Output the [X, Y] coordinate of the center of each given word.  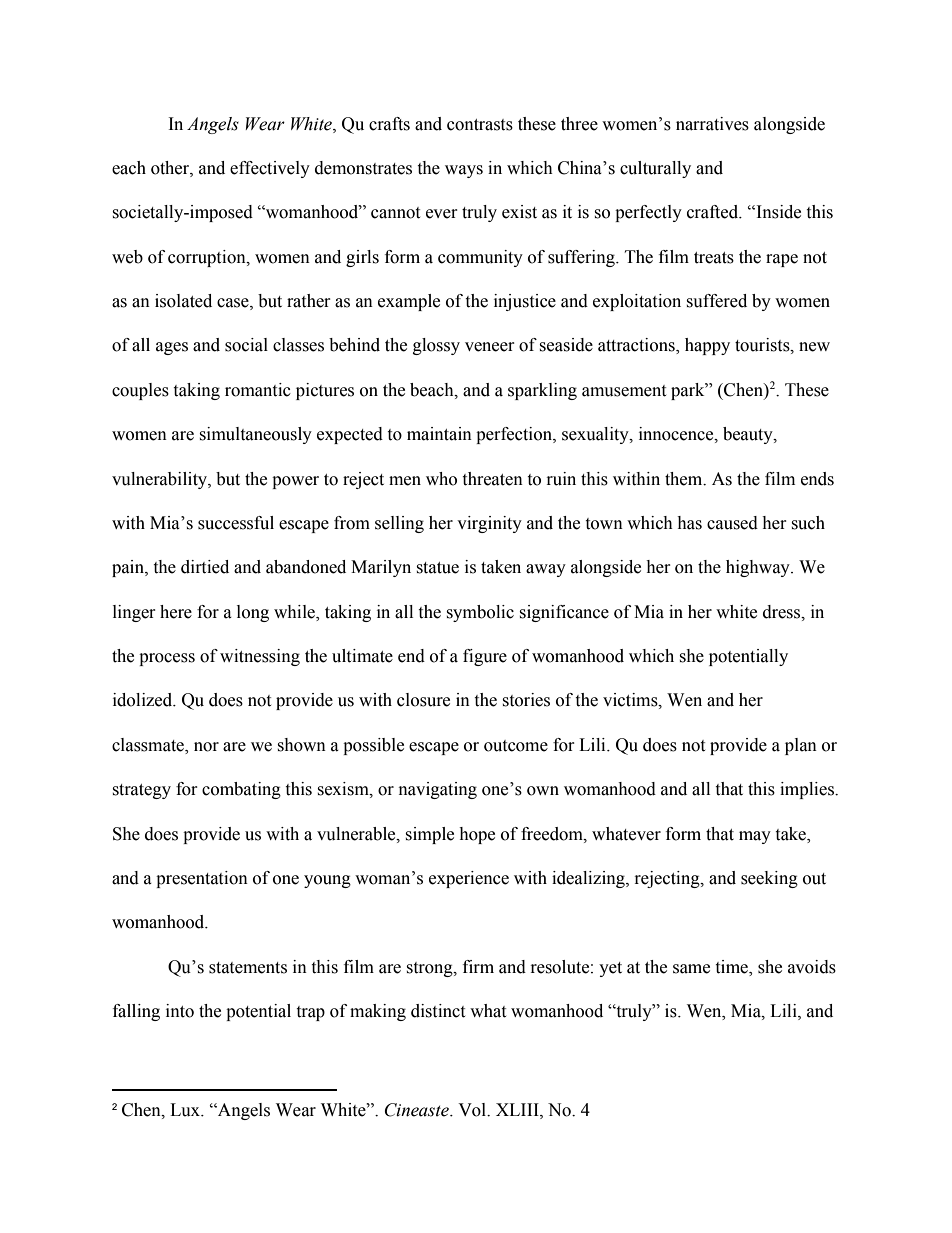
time [732, 967]
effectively [270, 169]
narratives [712, 124]
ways [464, 171]
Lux [186, 1110]
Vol [473, 1110]
